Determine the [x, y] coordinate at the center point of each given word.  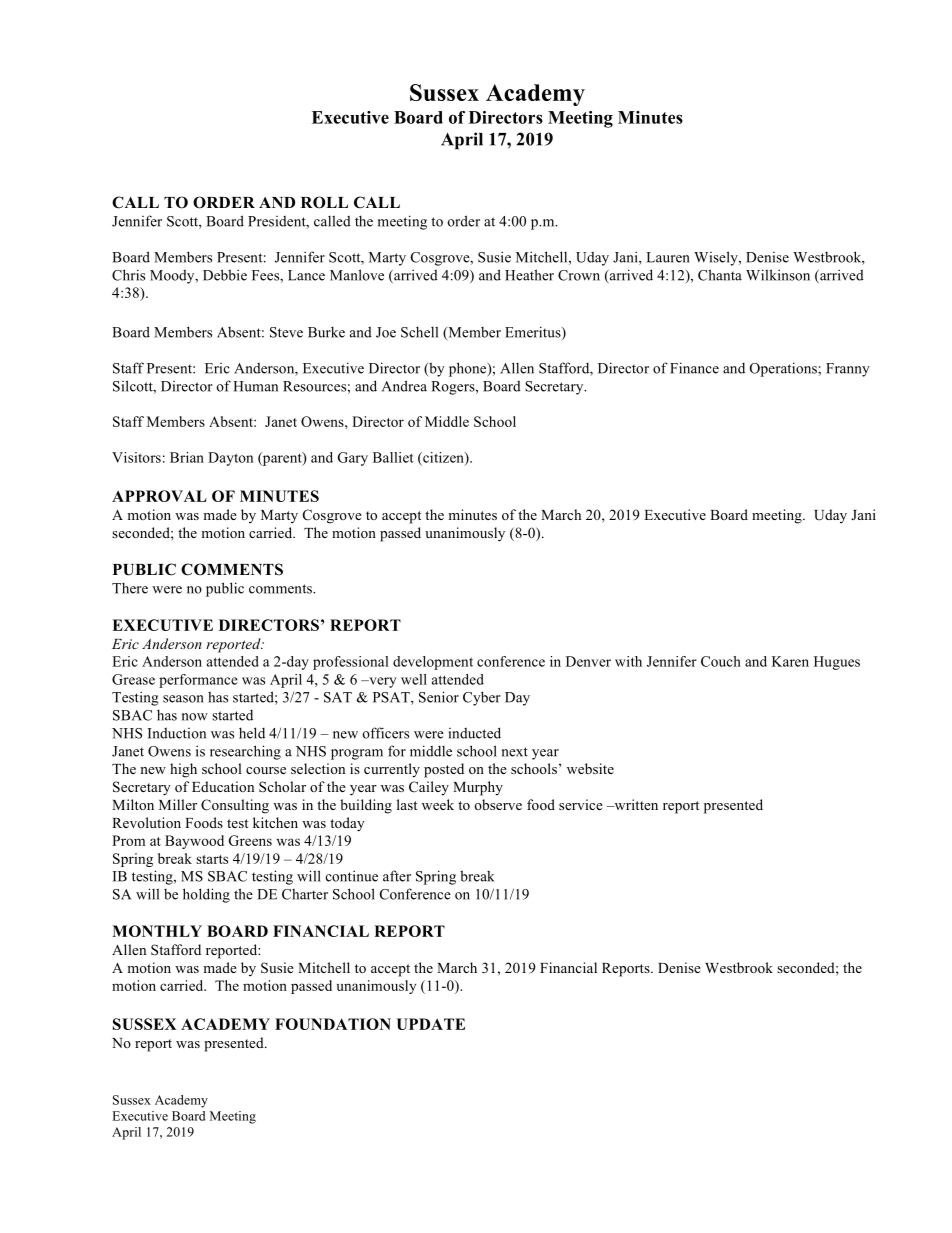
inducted [475, 733]
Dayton [230, 459]
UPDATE [431, 1024]
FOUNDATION [333, 1024]
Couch [721, 661]
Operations [784, 369]
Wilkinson [778, 275]
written [635, 804]
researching [245, 752]
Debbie [225, 275]
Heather [529, 275]
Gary [352, 459]
